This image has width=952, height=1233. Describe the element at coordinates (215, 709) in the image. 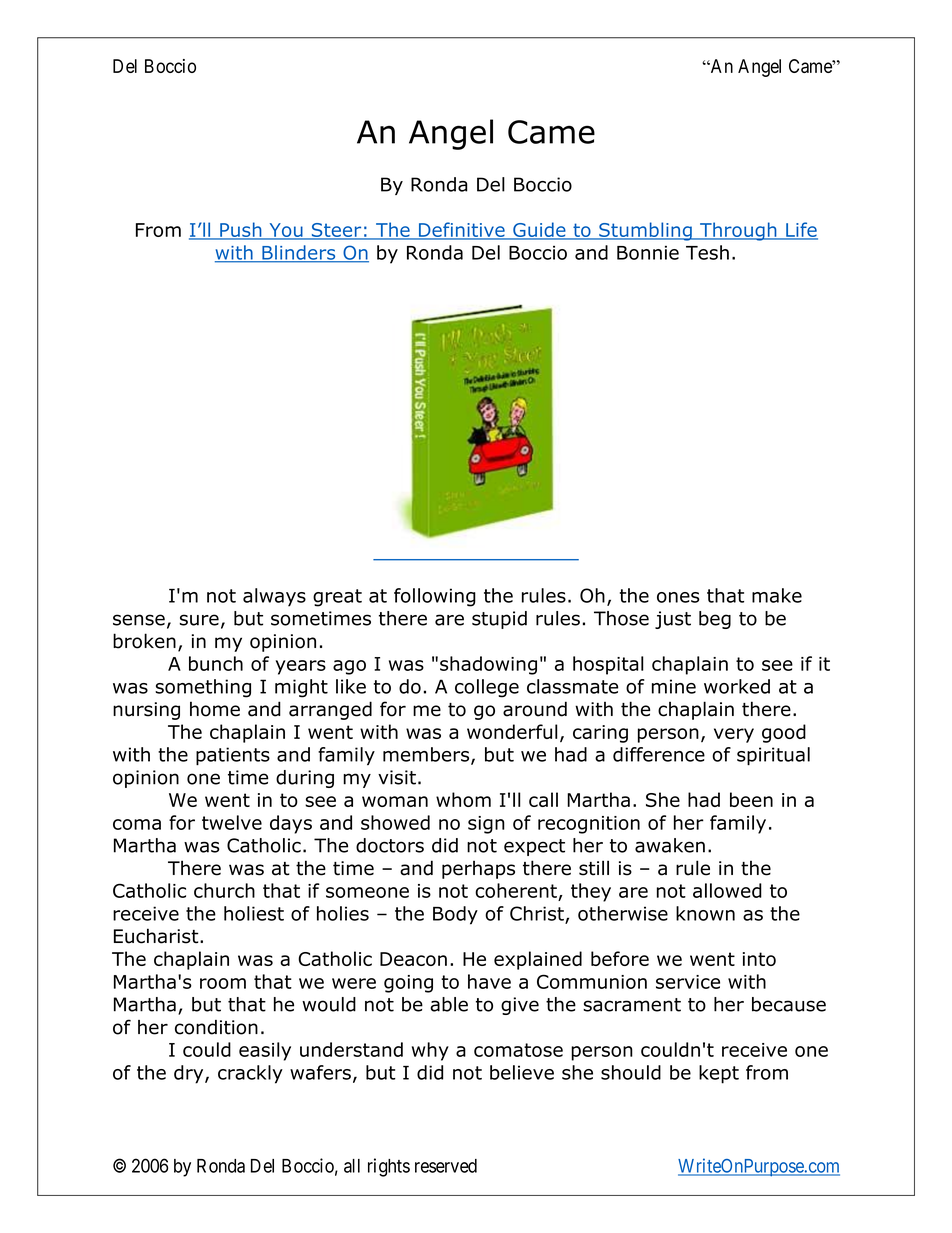

I see `home` at that location.
